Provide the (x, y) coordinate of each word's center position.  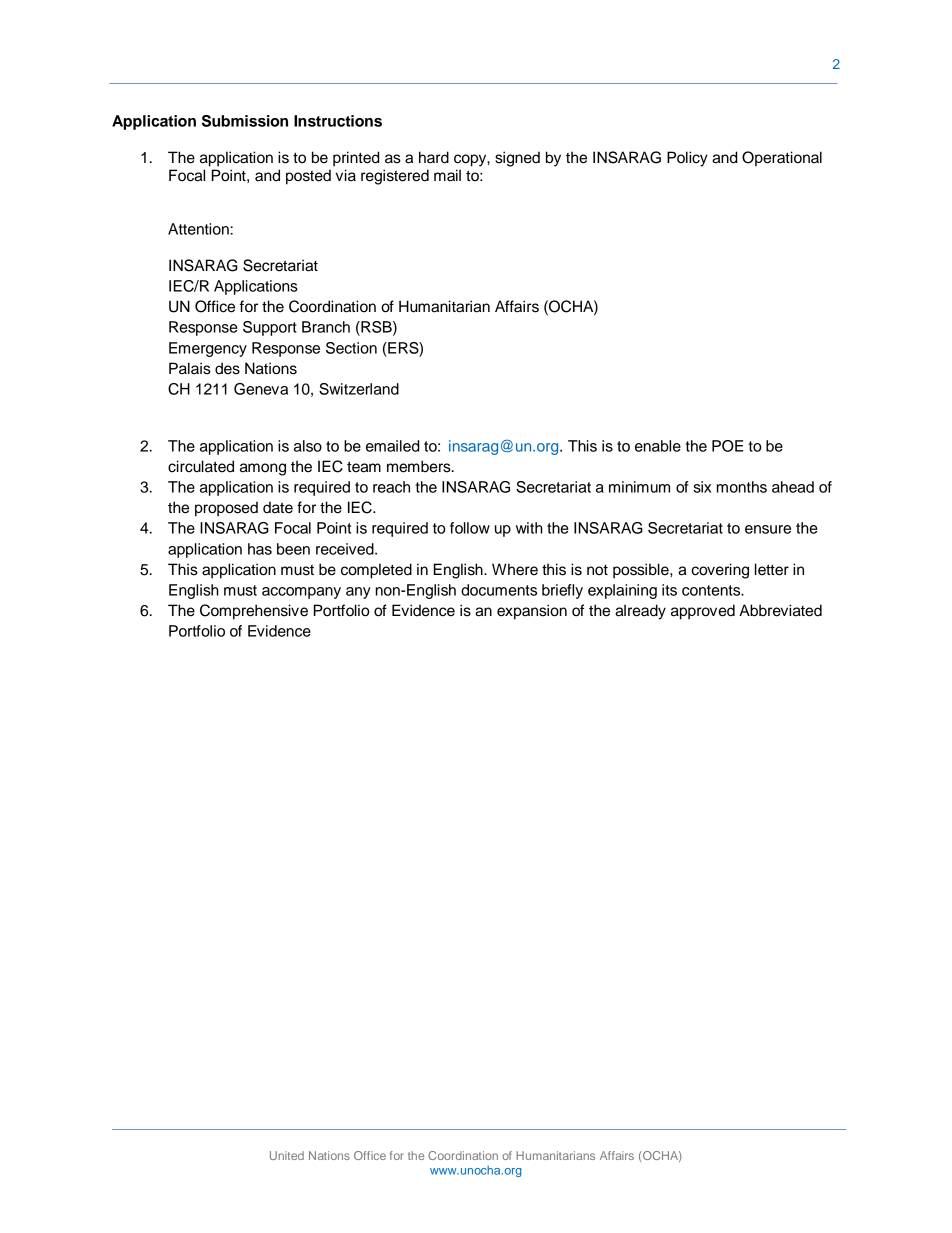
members (420, 466)
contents (712, 590)
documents (499, 590)
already (640, 612)
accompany (301, 593)
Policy (687, 159)
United (287, 1155)
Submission (245, 121)
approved (703, 612)
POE (727, 446)
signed (517, 159)
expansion (532, 612)
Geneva (261, 389)
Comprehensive (254, 612)
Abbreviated (780, 610)
